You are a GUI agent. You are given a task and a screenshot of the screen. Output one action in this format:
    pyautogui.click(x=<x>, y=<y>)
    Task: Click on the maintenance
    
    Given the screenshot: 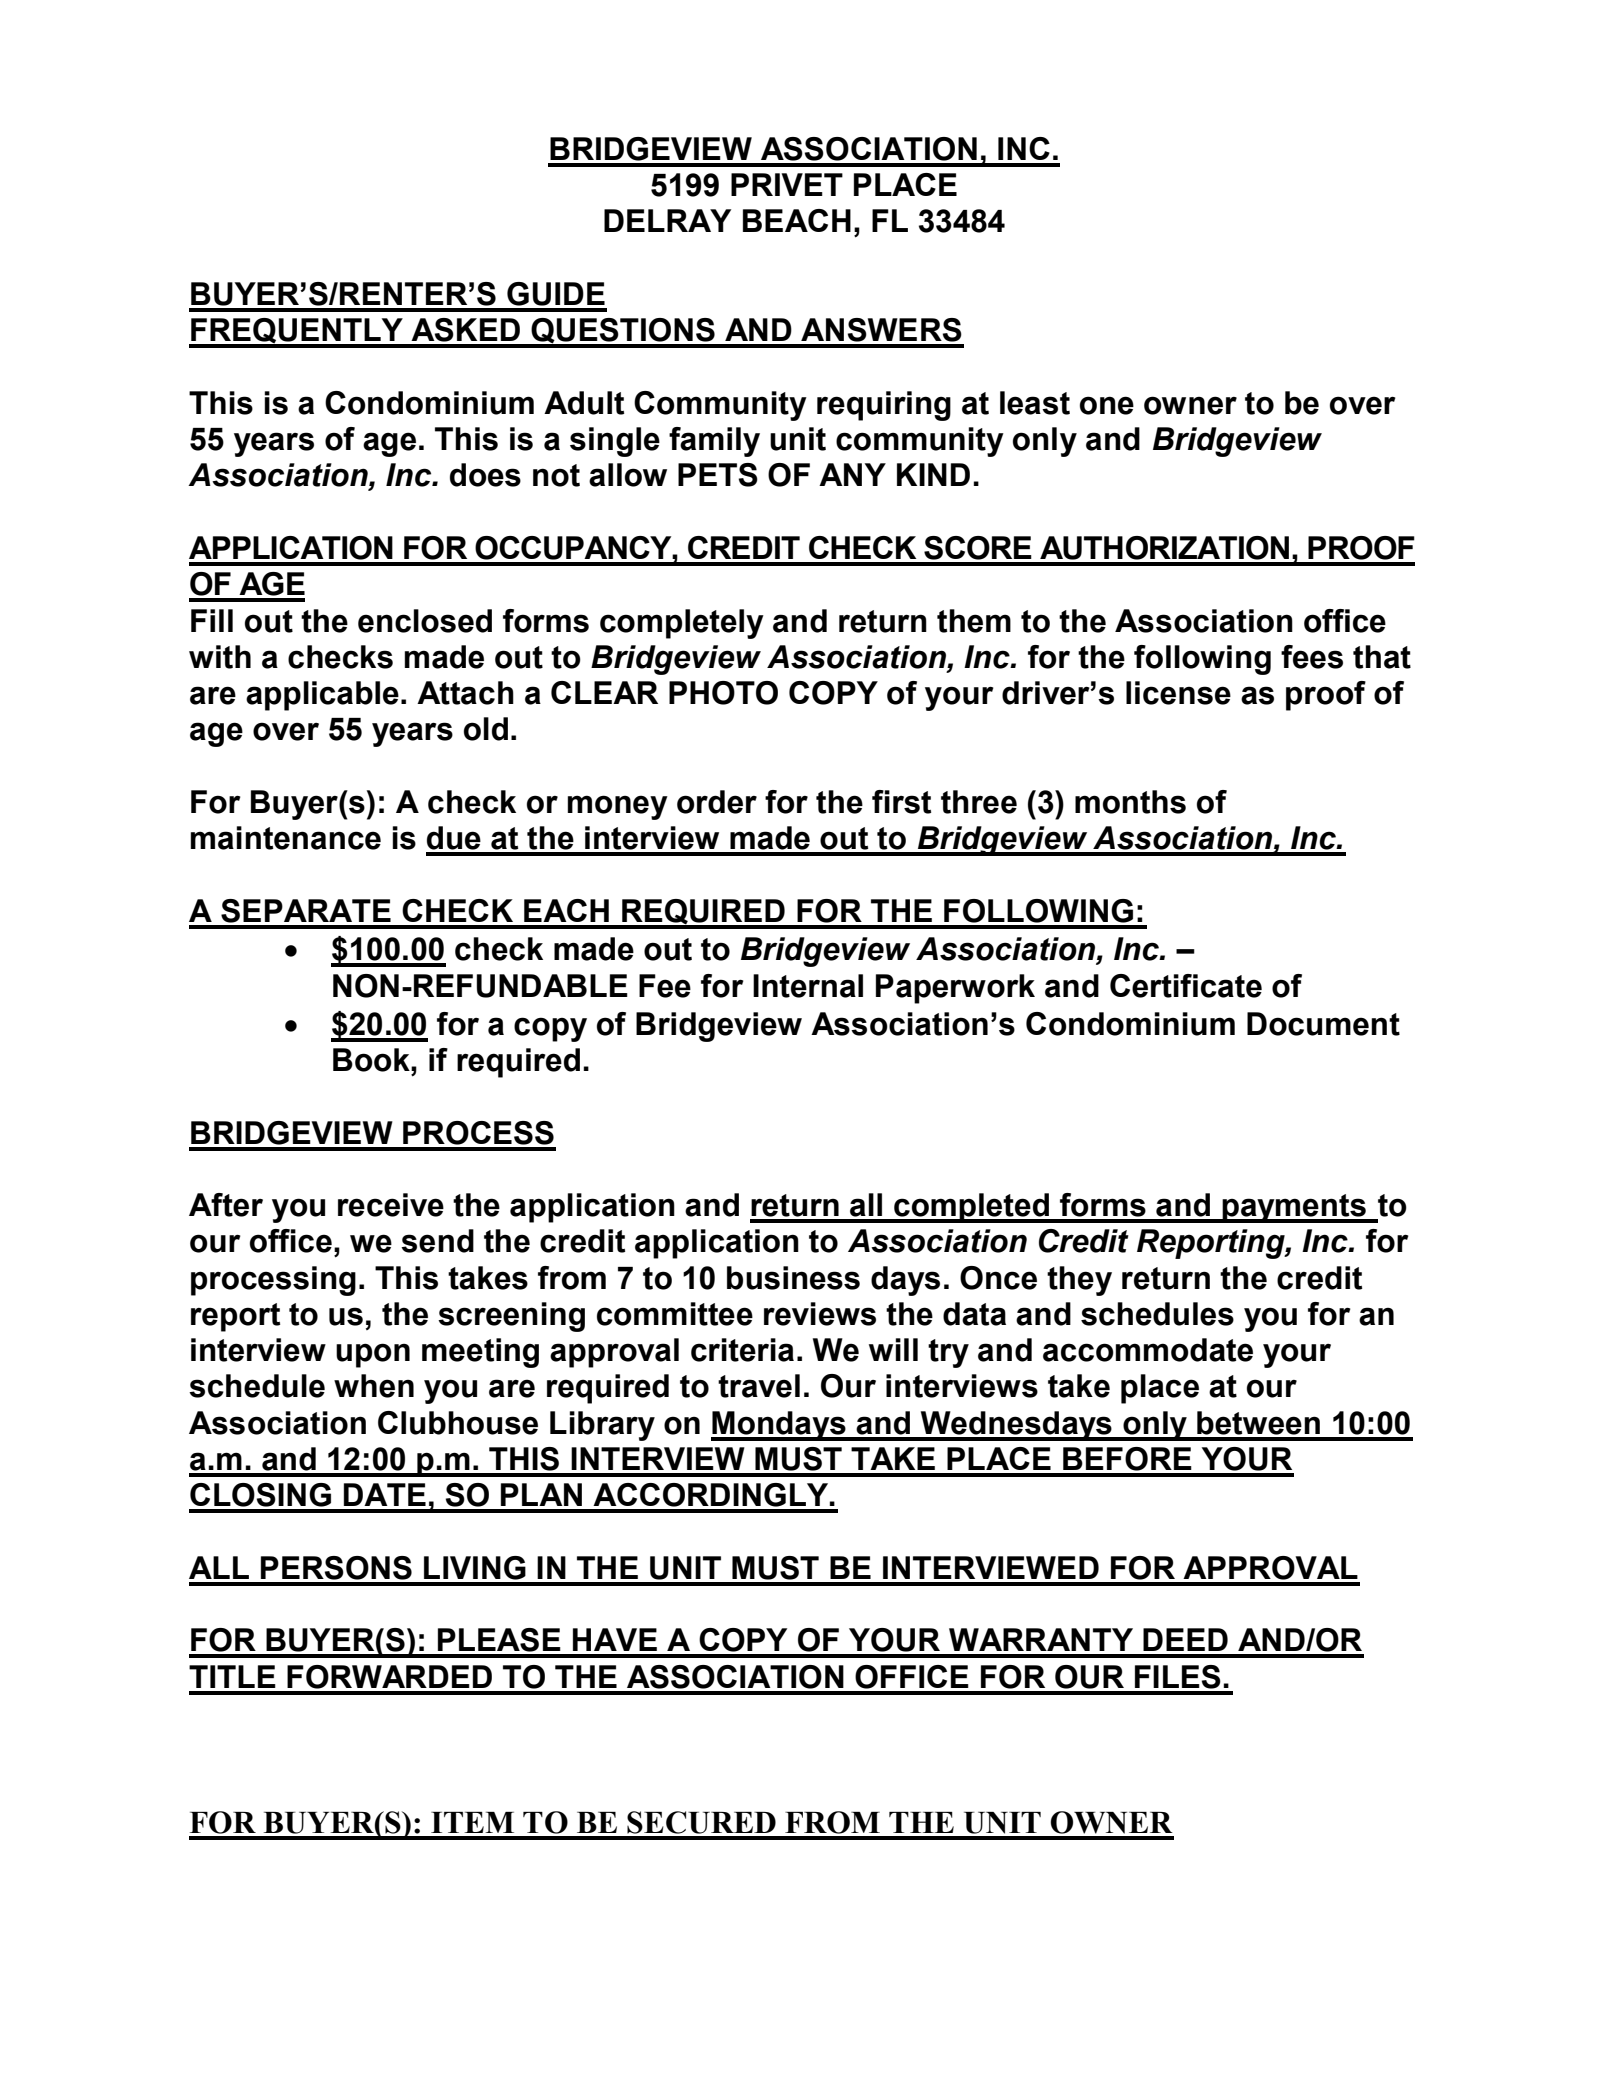 What is the action you would take?
    pyautogui.click(x=286, y=838)
